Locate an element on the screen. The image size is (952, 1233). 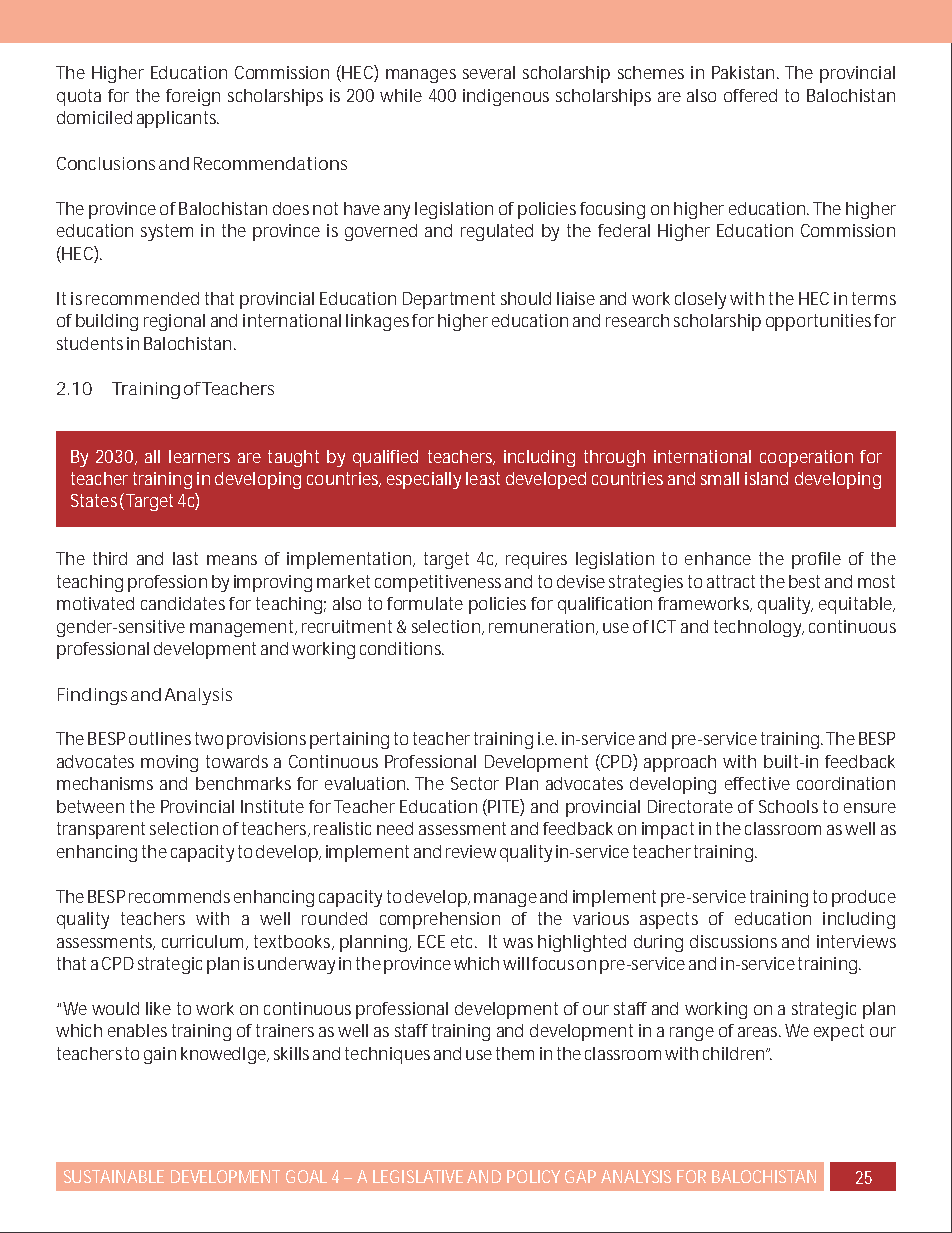
island is located at coordinates (766, 478).
